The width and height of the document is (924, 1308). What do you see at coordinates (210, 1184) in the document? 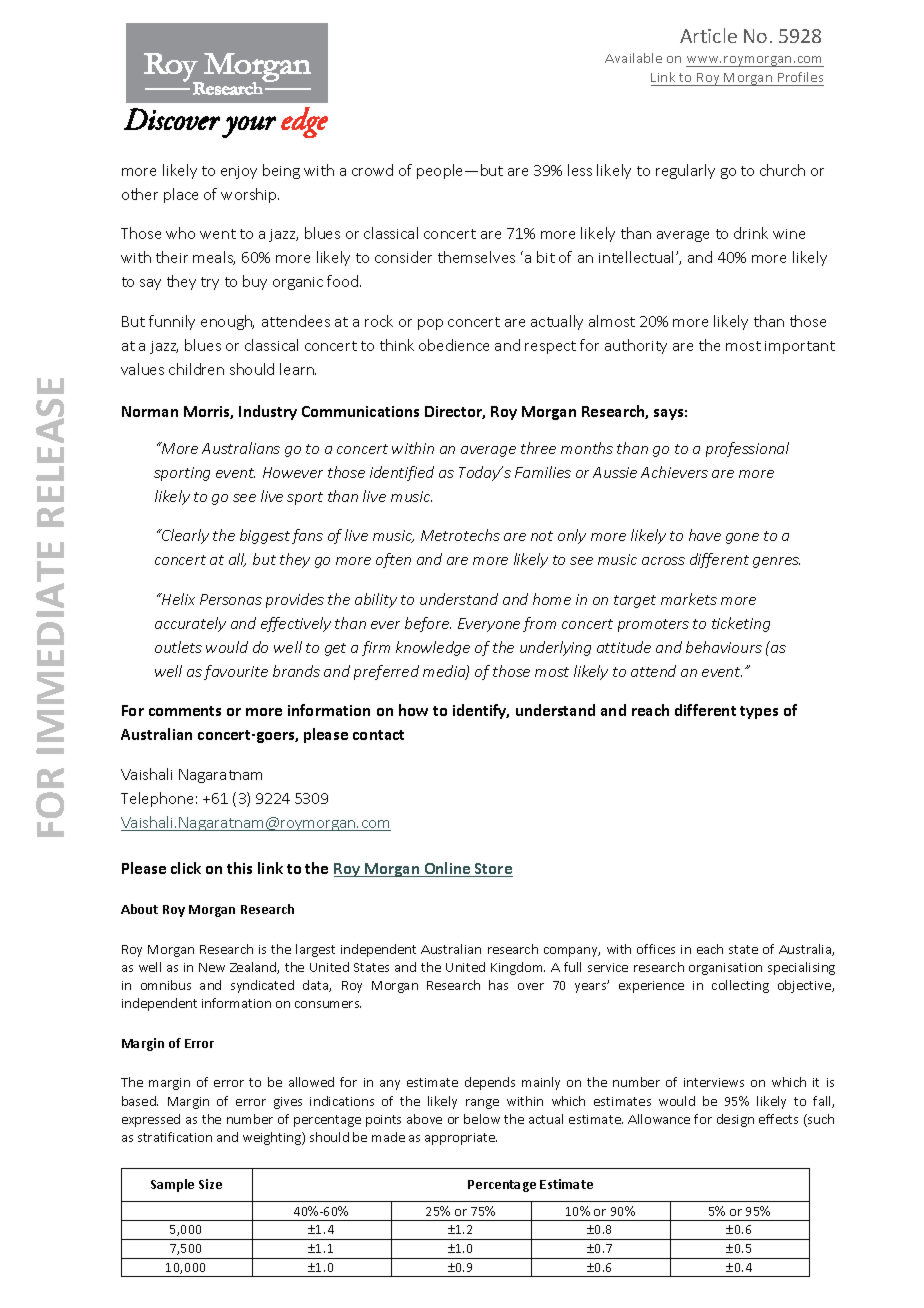
I see `Size` at bounding box center [210, 1184].
